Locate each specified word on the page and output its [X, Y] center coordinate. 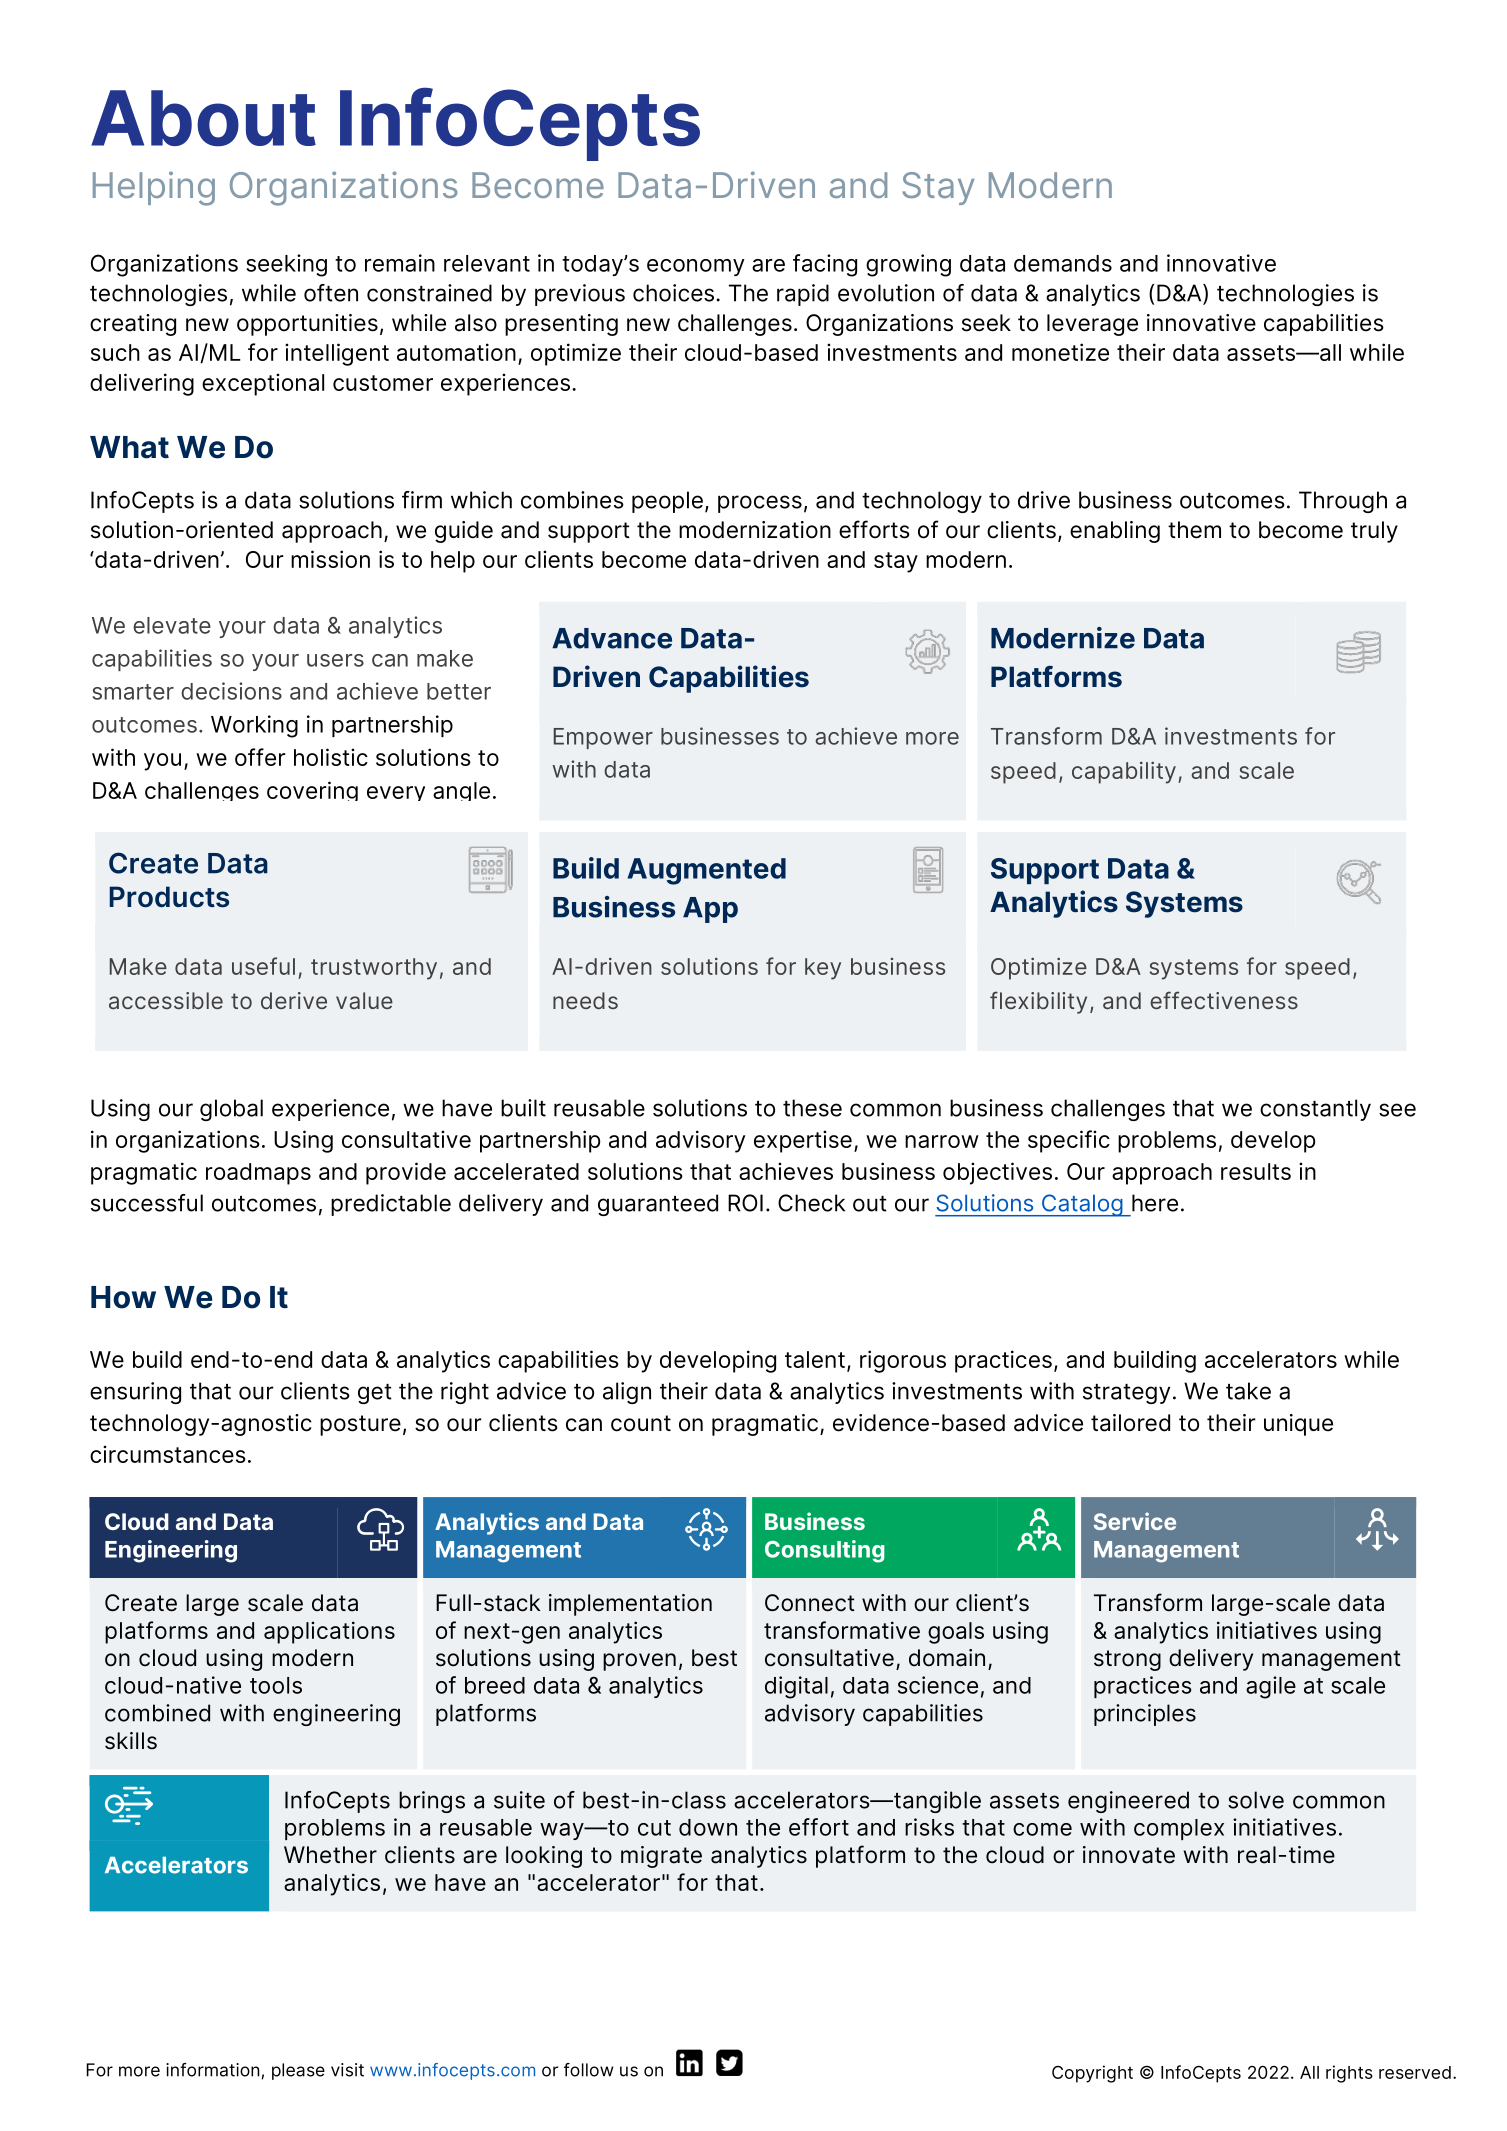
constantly [1315, 1110]
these [812, 1108]
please [298, 2071]
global [231, 1110]
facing [825, 265]
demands [1063, 263]
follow [589, 2070]
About [203, 118]
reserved [1415, 2072]
